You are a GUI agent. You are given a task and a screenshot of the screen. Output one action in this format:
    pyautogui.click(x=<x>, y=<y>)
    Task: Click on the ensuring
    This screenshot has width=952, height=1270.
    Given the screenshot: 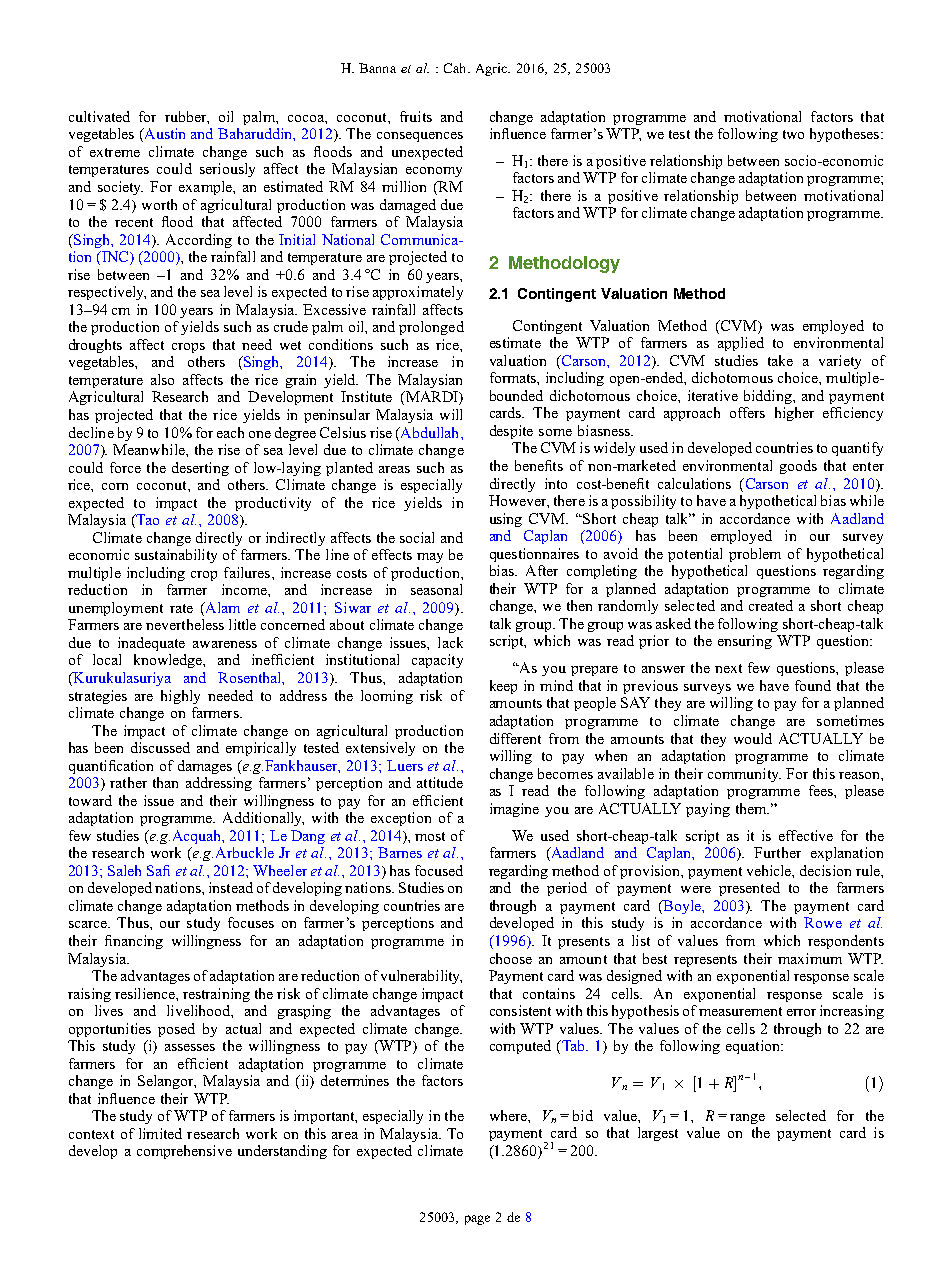 What is the action you would take?
    pyautogui.click(x=745, y=642)
